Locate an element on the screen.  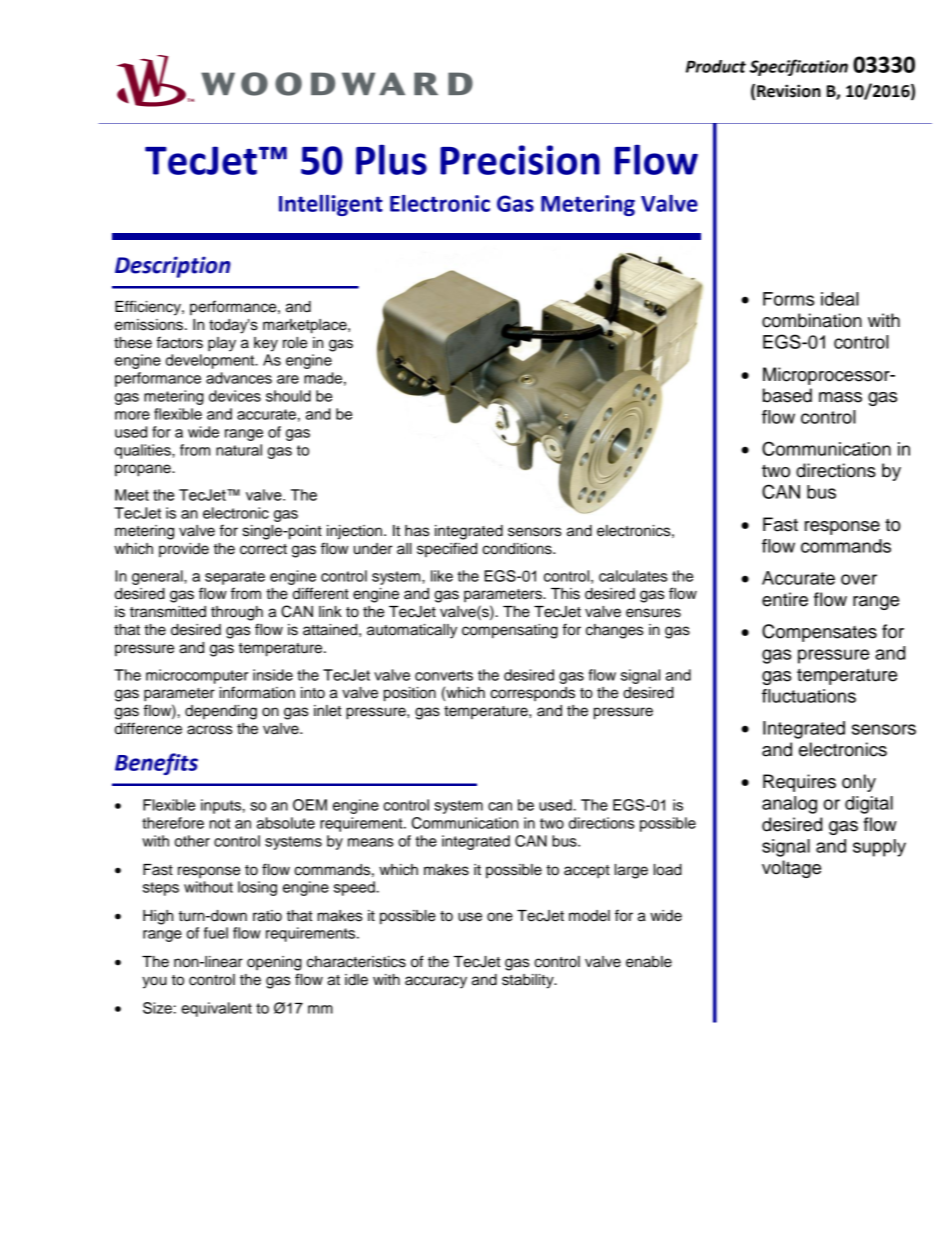
combination is located at coordinates (812, 320).
